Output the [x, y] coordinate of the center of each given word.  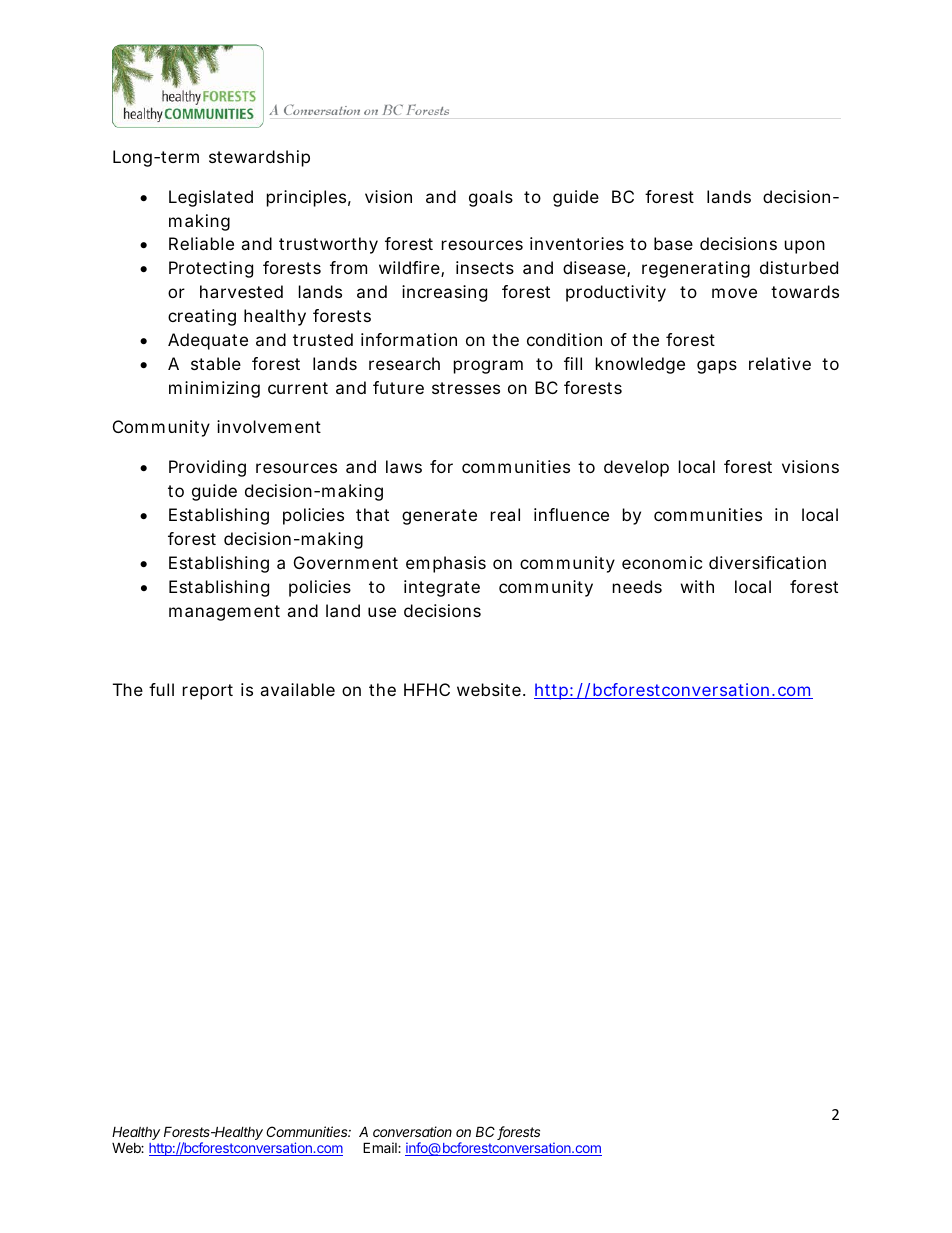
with [697, 586]
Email [381, 1147]
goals [491, 198]
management [224, 613]
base [673, 243]
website [489, 689]
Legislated [211, 198]
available [297, 689]
